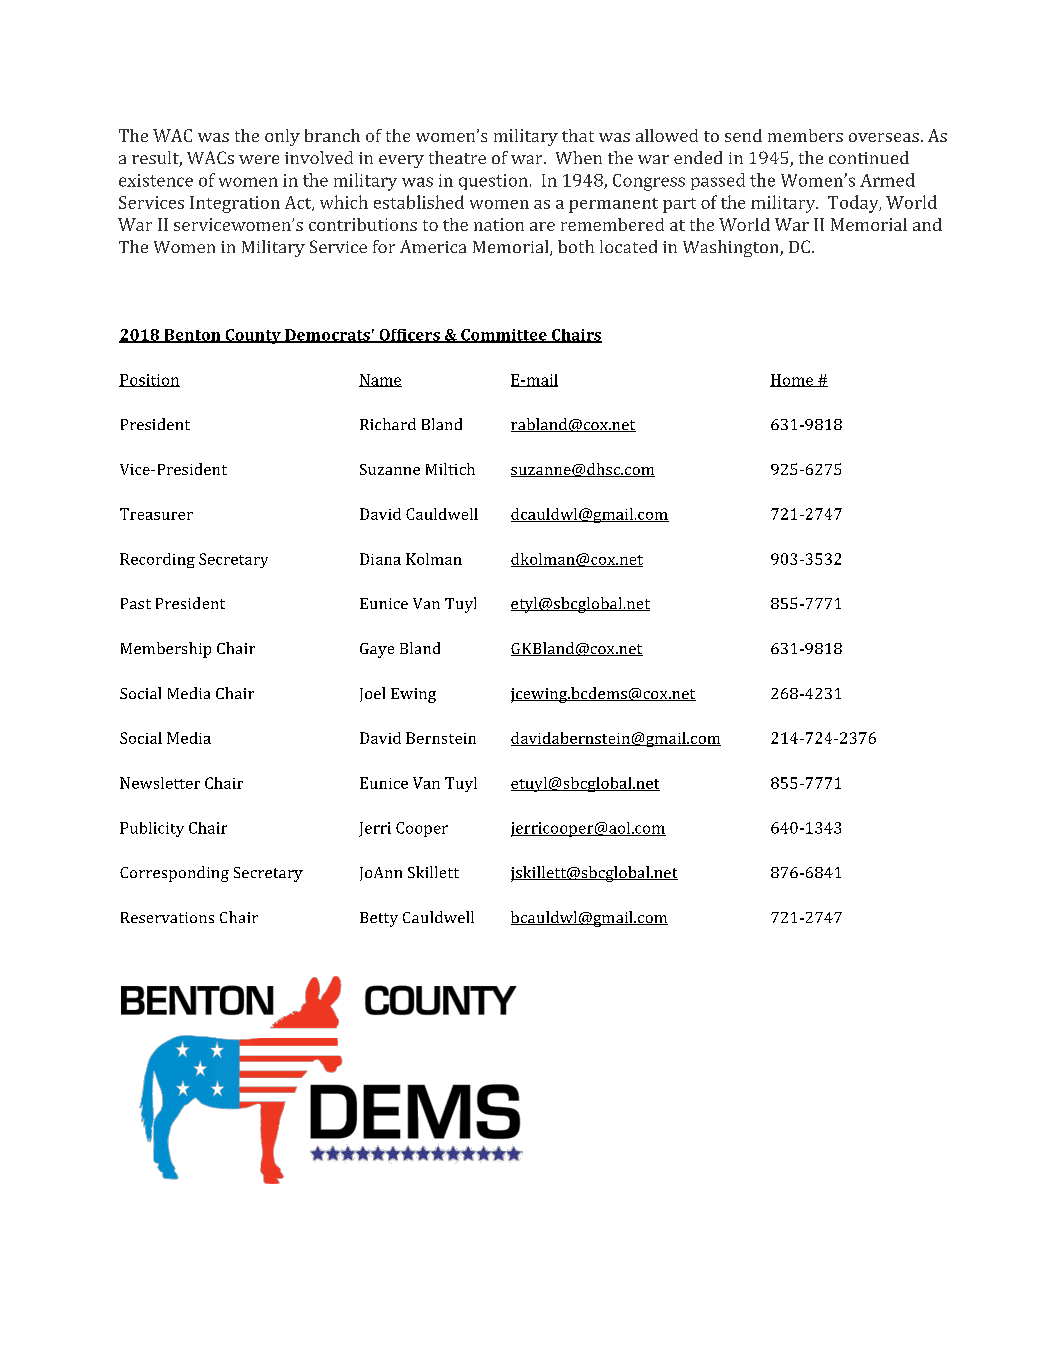  I want to click on Joel, so click(372, 694).
